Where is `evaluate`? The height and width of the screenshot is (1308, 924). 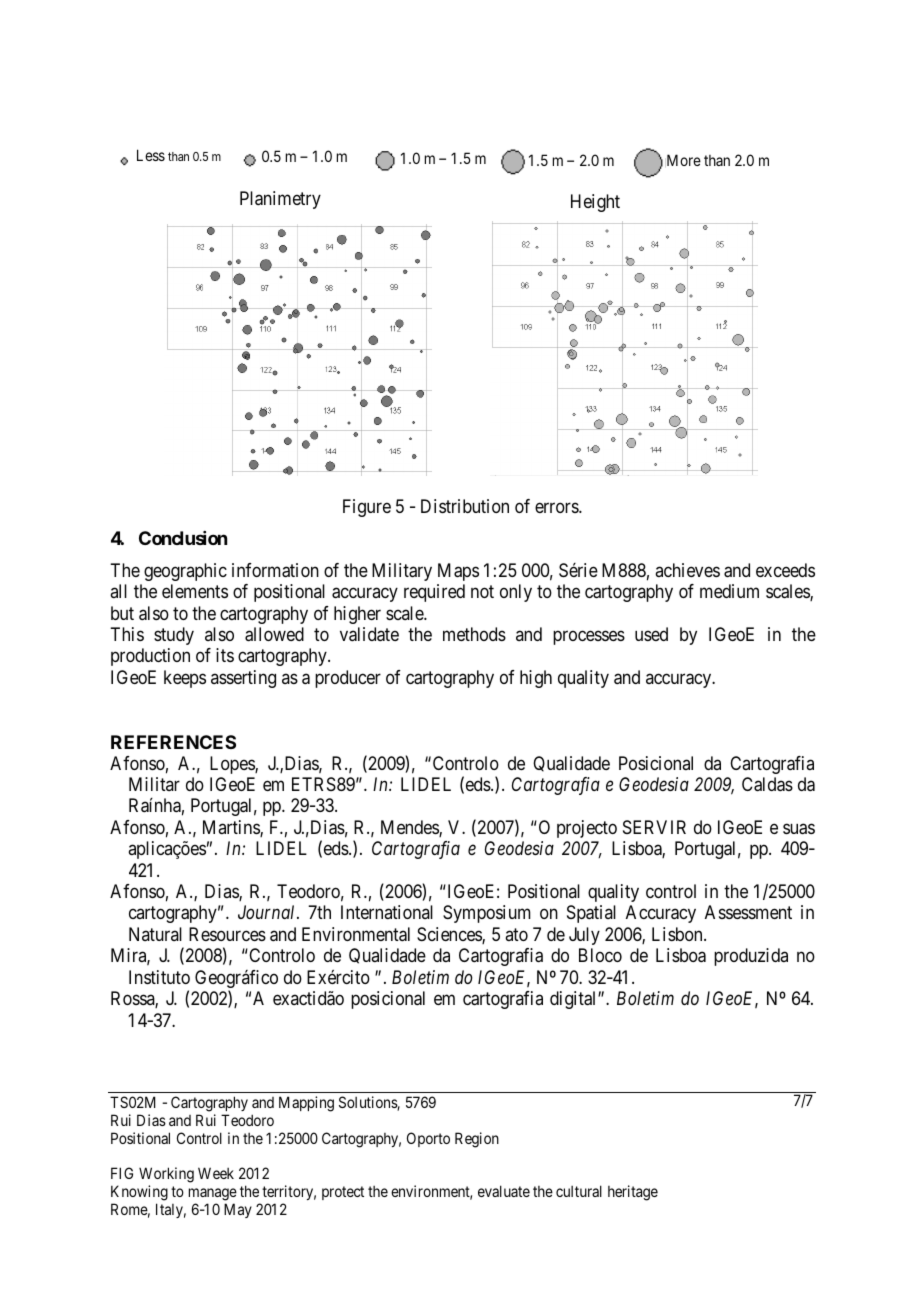 evaluate is located at coordinates (504, 1191).
